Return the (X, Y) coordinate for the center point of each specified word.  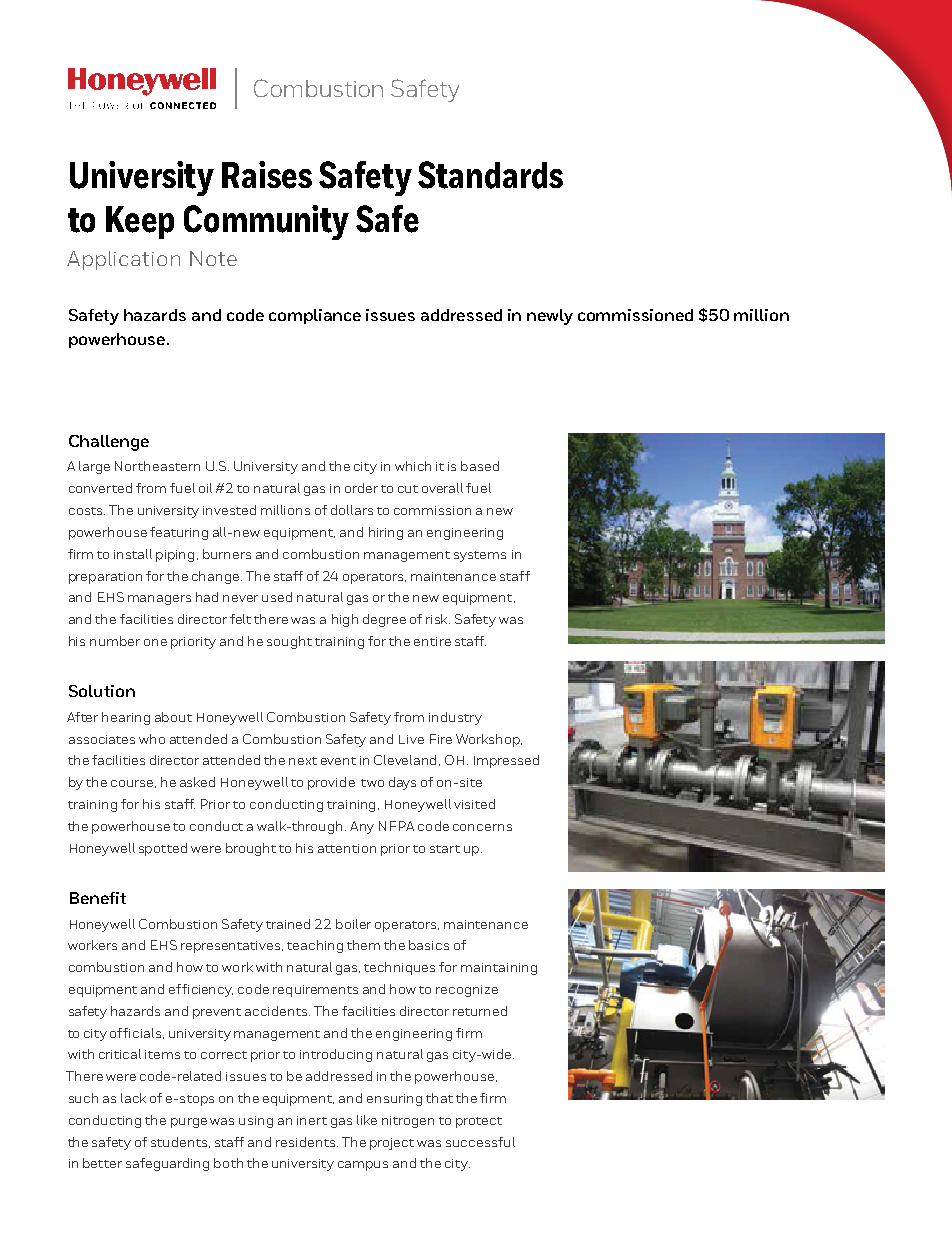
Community (266, 222)
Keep (140, 222)
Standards (490, 175)
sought (289, 642)
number (115, 641)
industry (455, 718)
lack (133, 1098)
